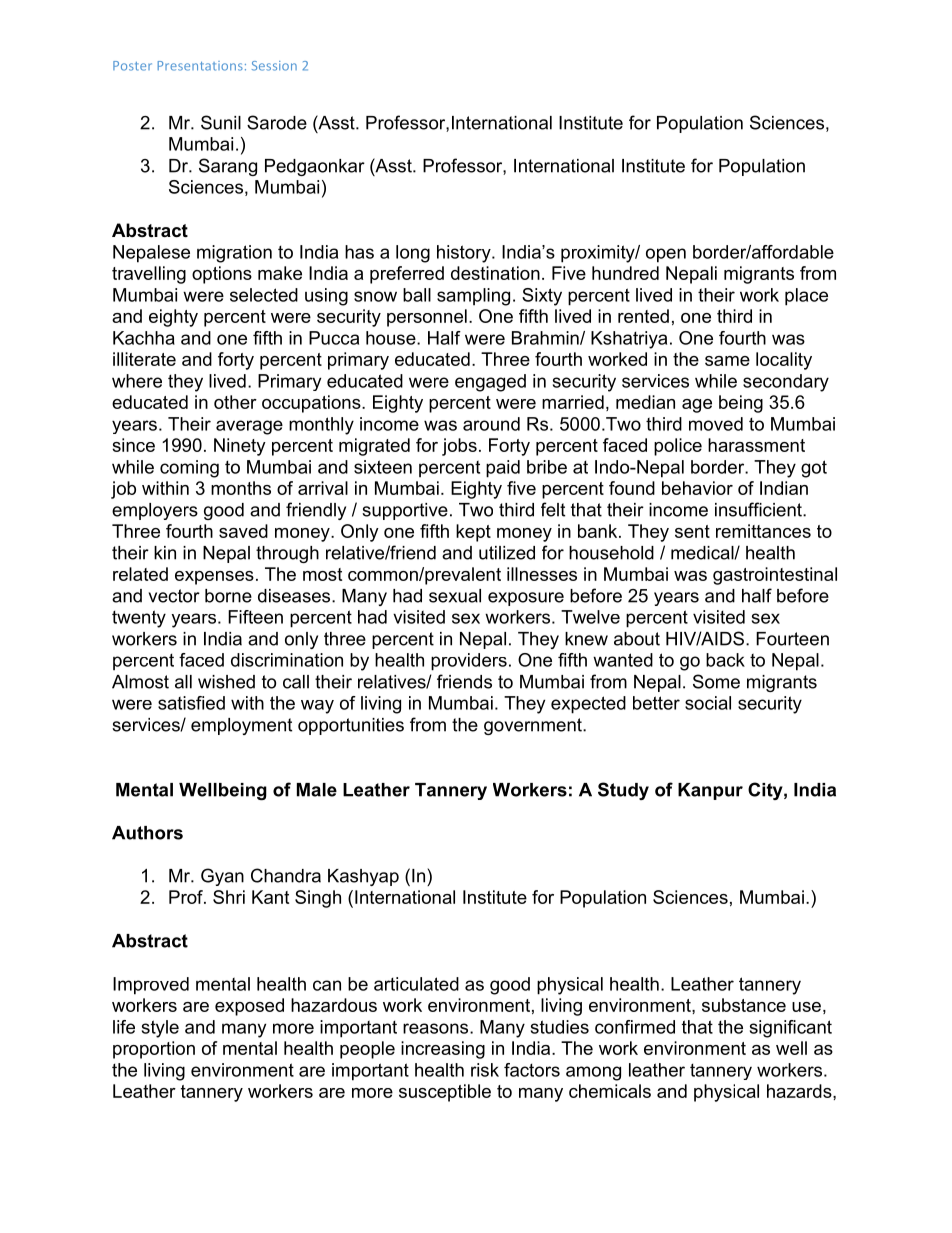  Describe the element at coordinates (221, 122) in the screenshot. I see `Sunil` at that location.
